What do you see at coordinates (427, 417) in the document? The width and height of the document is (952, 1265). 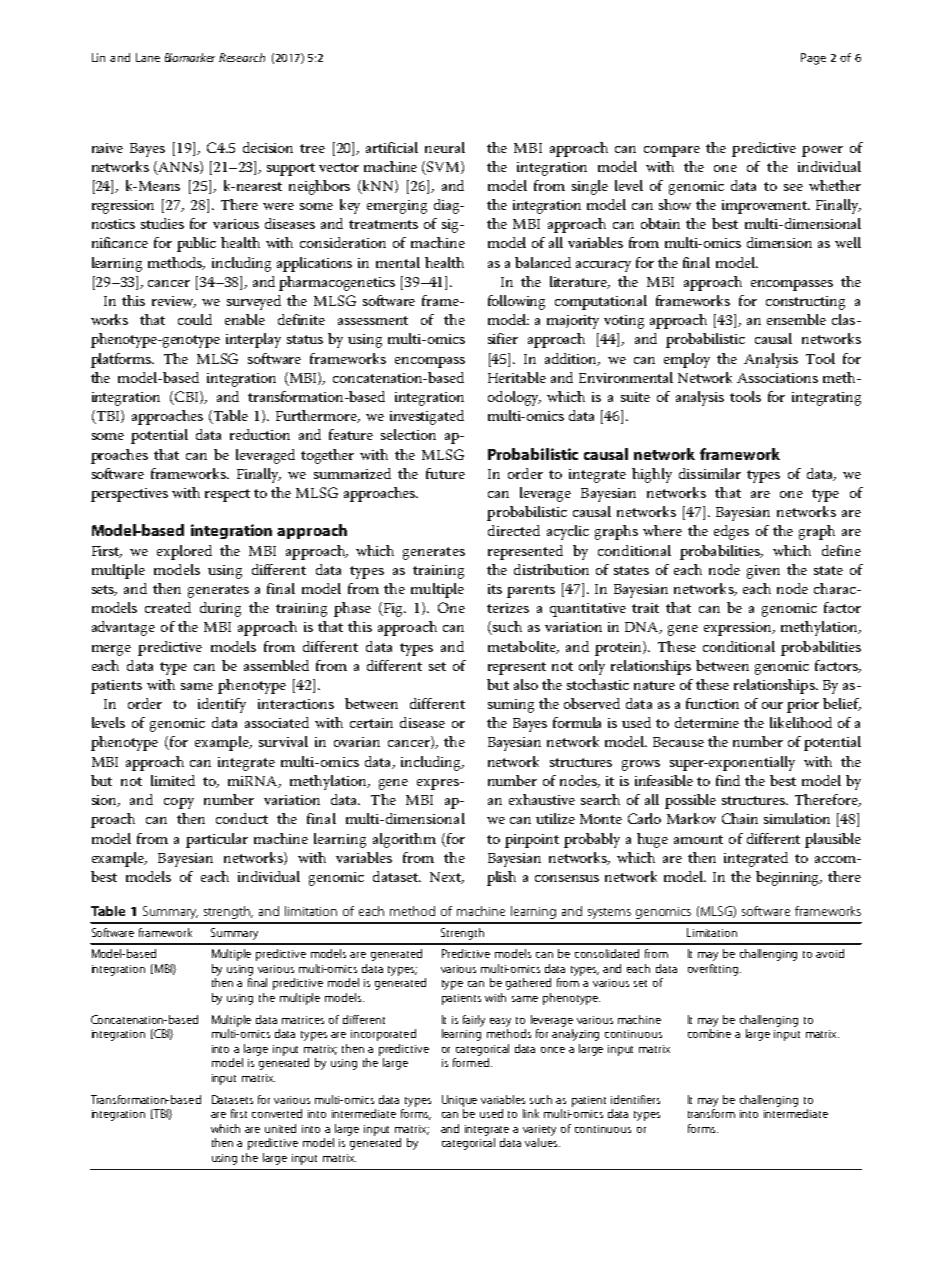 I see `investigated` at bounding box center [427, 417].
